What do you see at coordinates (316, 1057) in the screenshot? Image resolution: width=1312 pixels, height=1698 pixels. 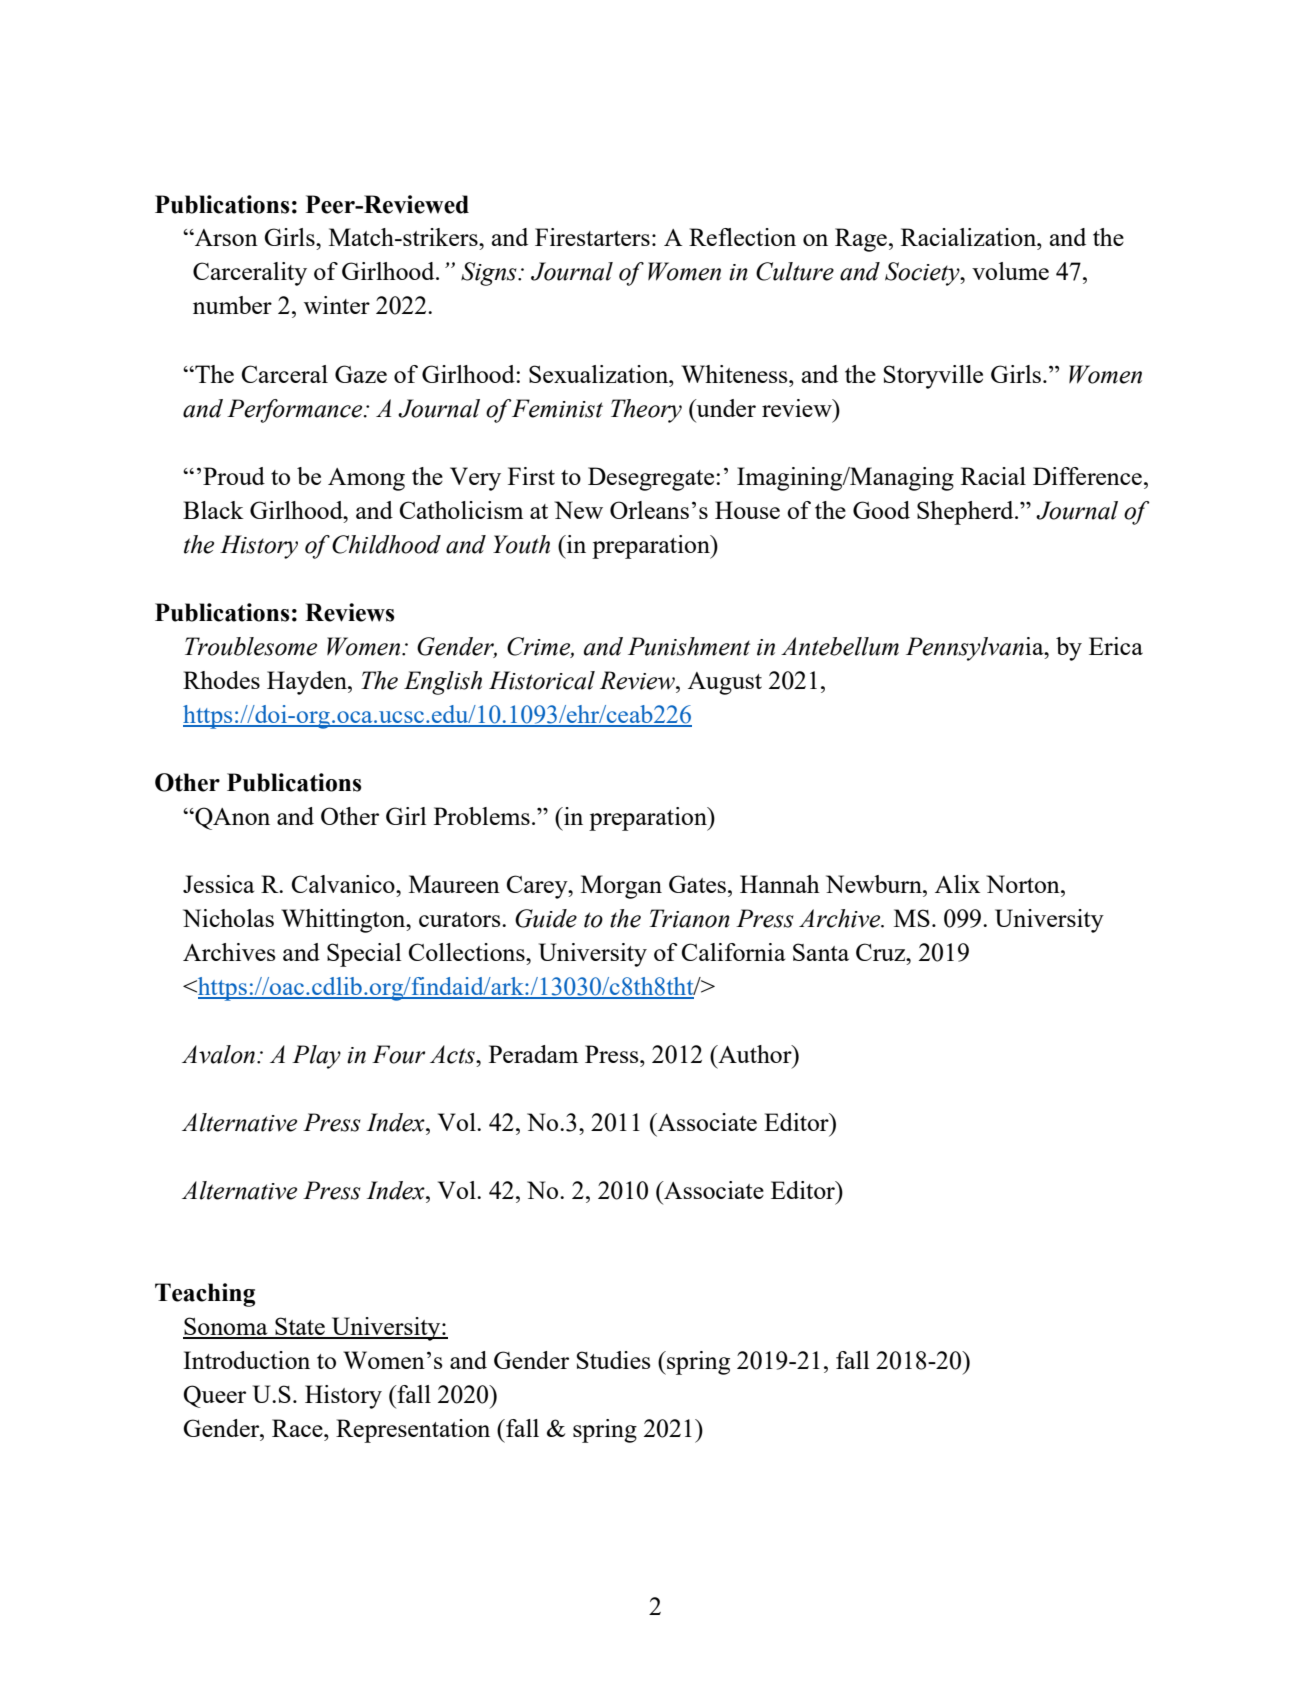 I see `Play` at bounding box center [316, 1057].
